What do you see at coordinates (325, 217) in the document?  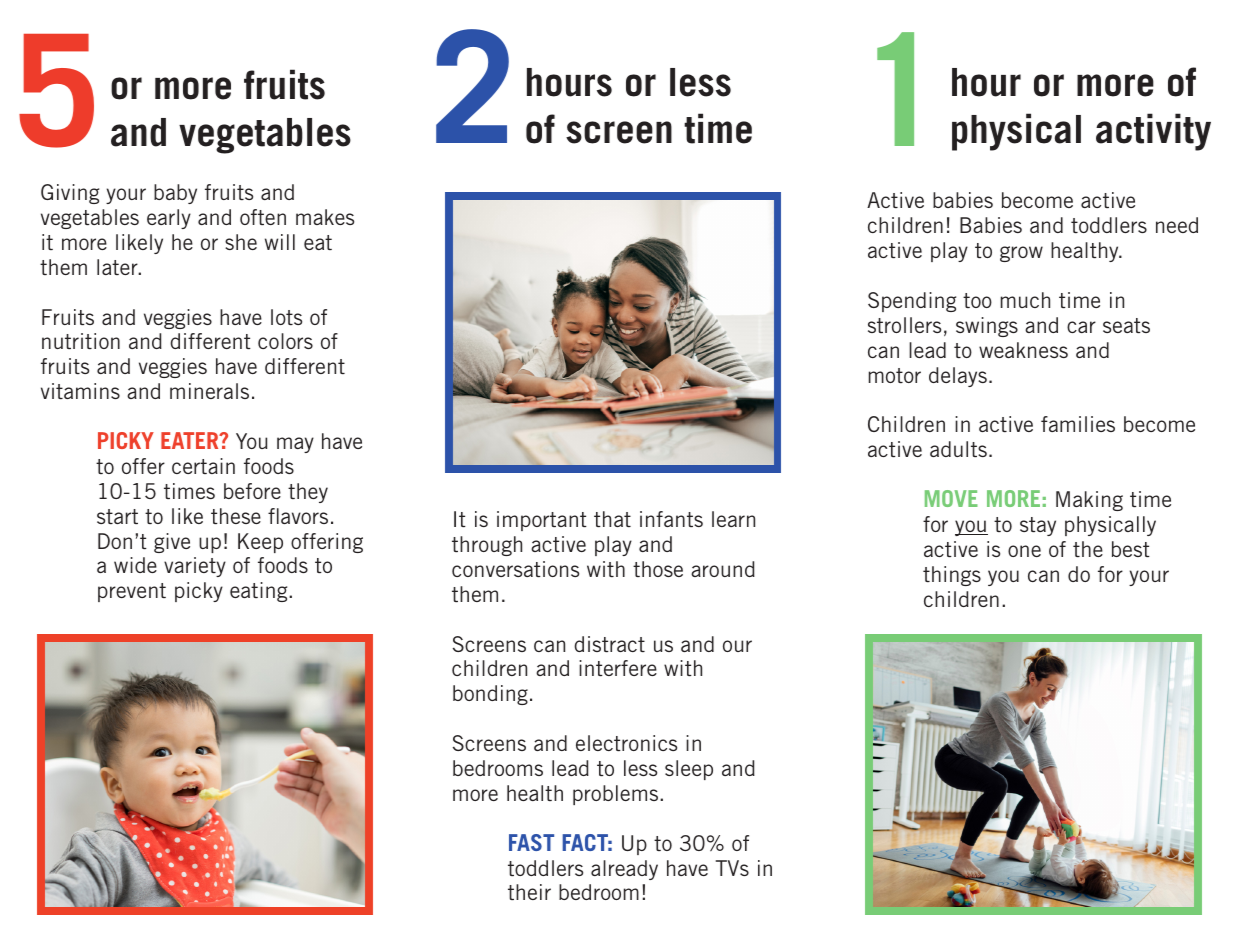 I see `makes` at bounding box center [325, 217].
